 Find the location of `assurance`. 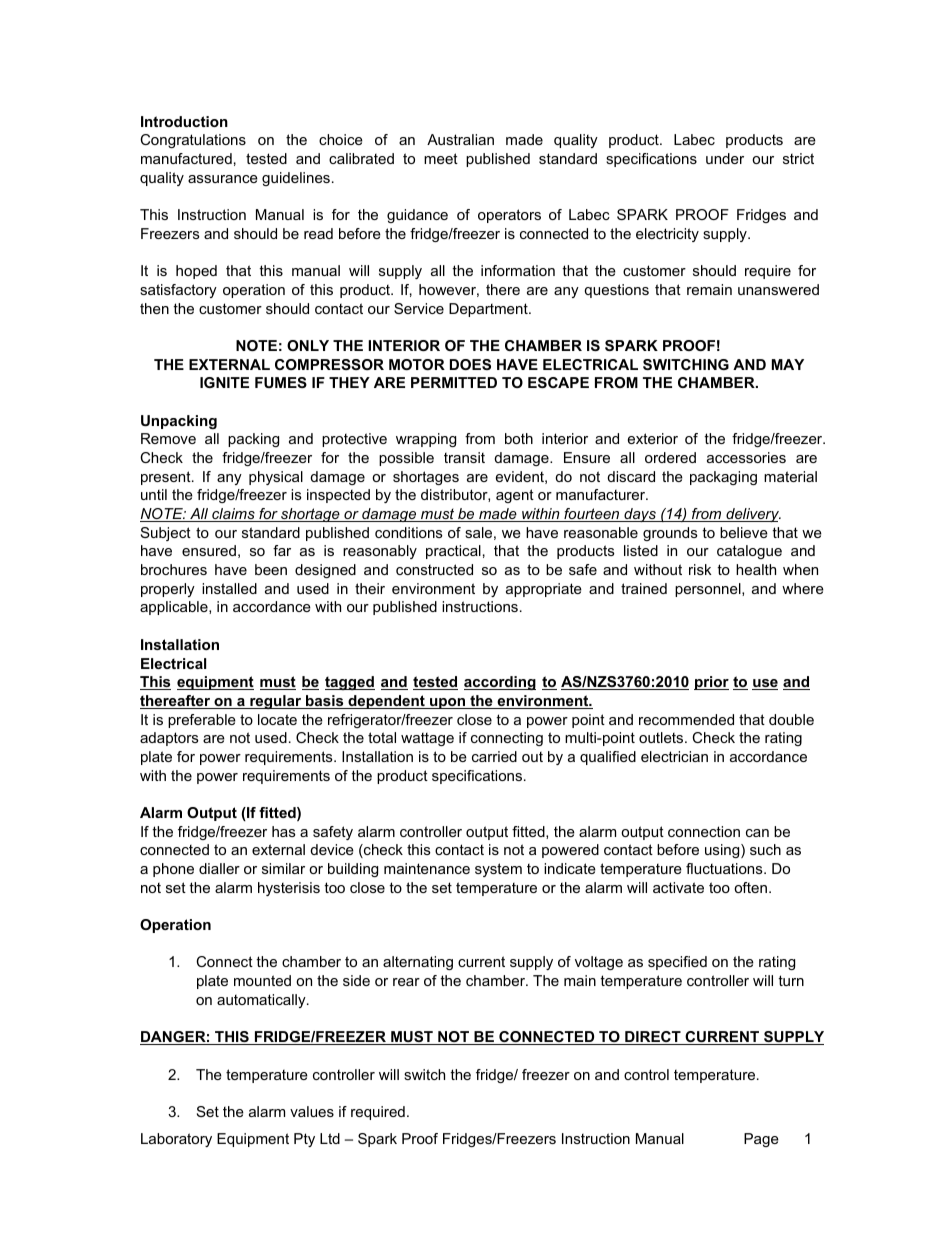

assurance is located at coordinates (223, 179).
